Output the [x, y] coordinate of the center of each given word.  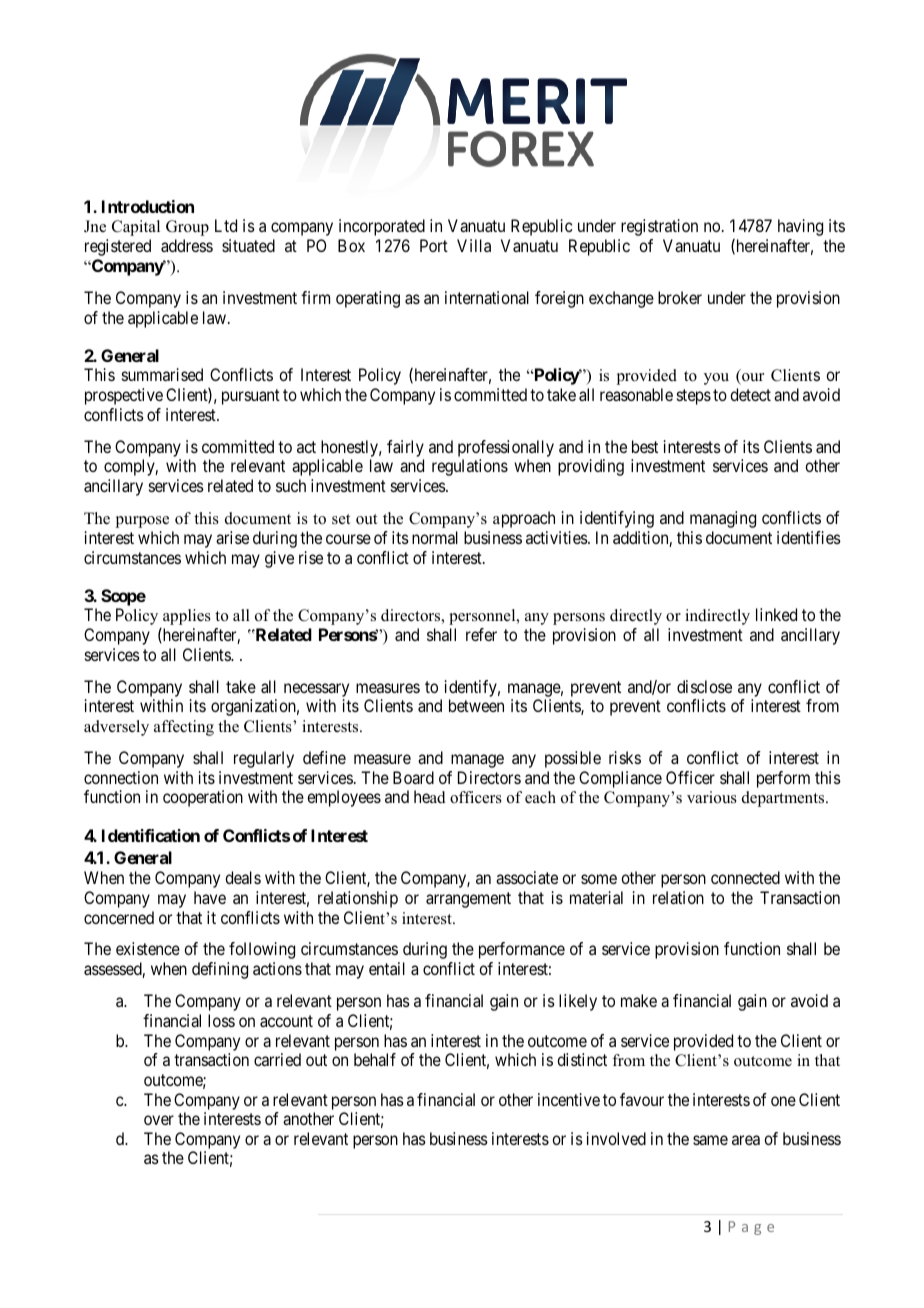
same [710, 1140]
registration [659, 227]
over [159, 1120]
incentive [569, 1099]
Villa [474, 245]
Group [187, 228]
